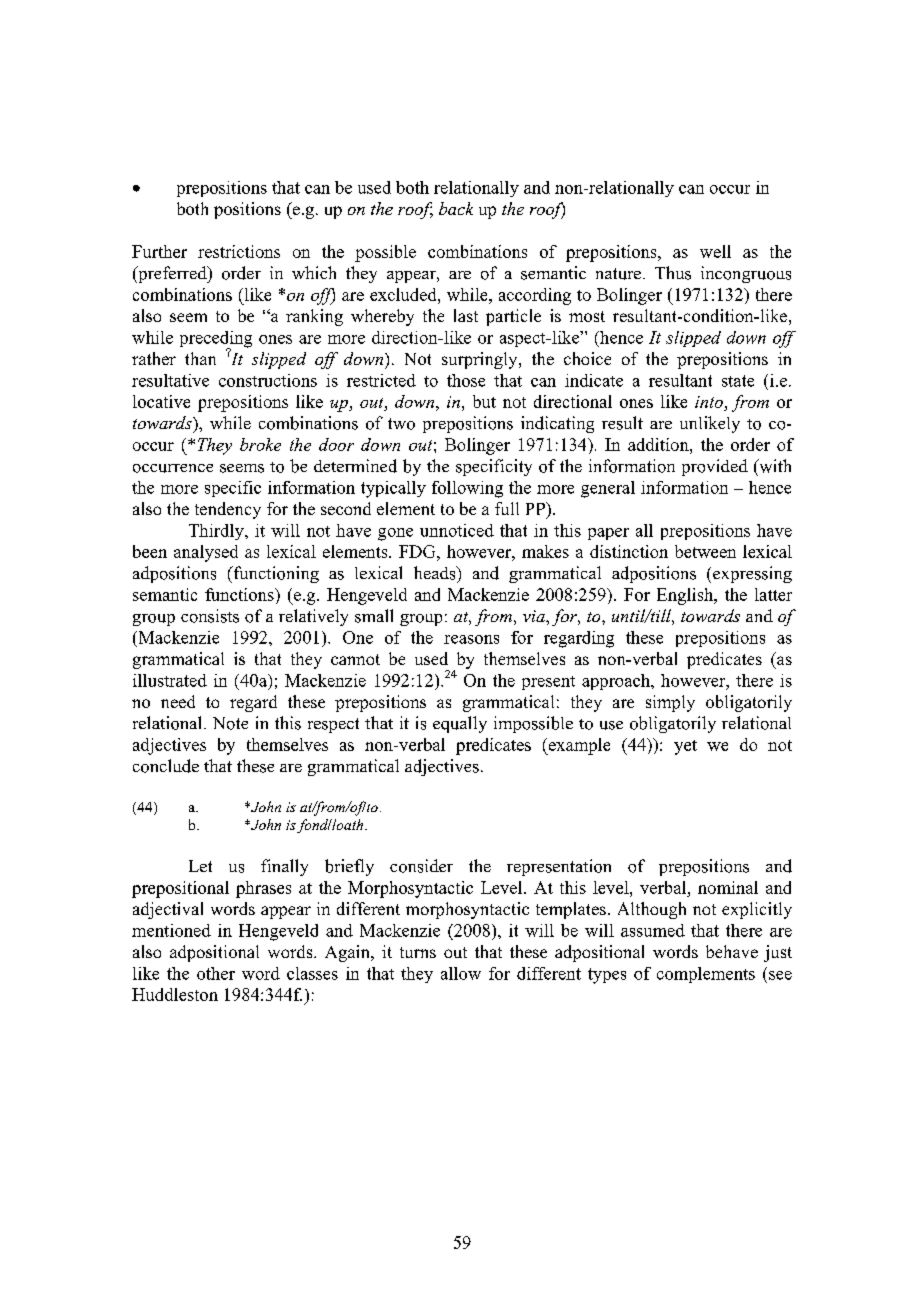 This image has height=1308, width=924. I want to click on but, so click(484, 401).
